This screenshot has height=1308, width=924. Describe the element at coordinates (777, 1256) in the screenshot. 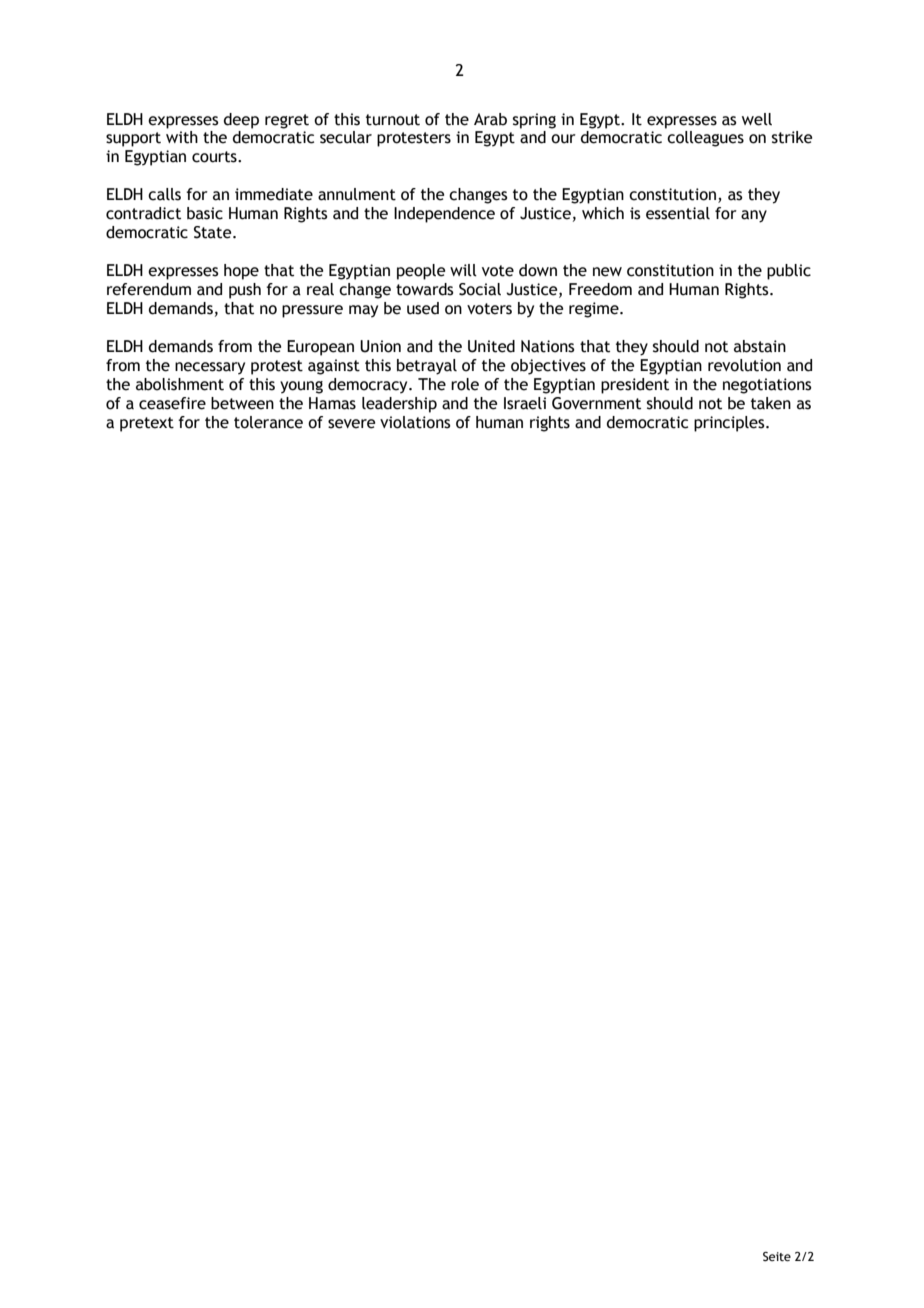

I see `Seite` at that location.
